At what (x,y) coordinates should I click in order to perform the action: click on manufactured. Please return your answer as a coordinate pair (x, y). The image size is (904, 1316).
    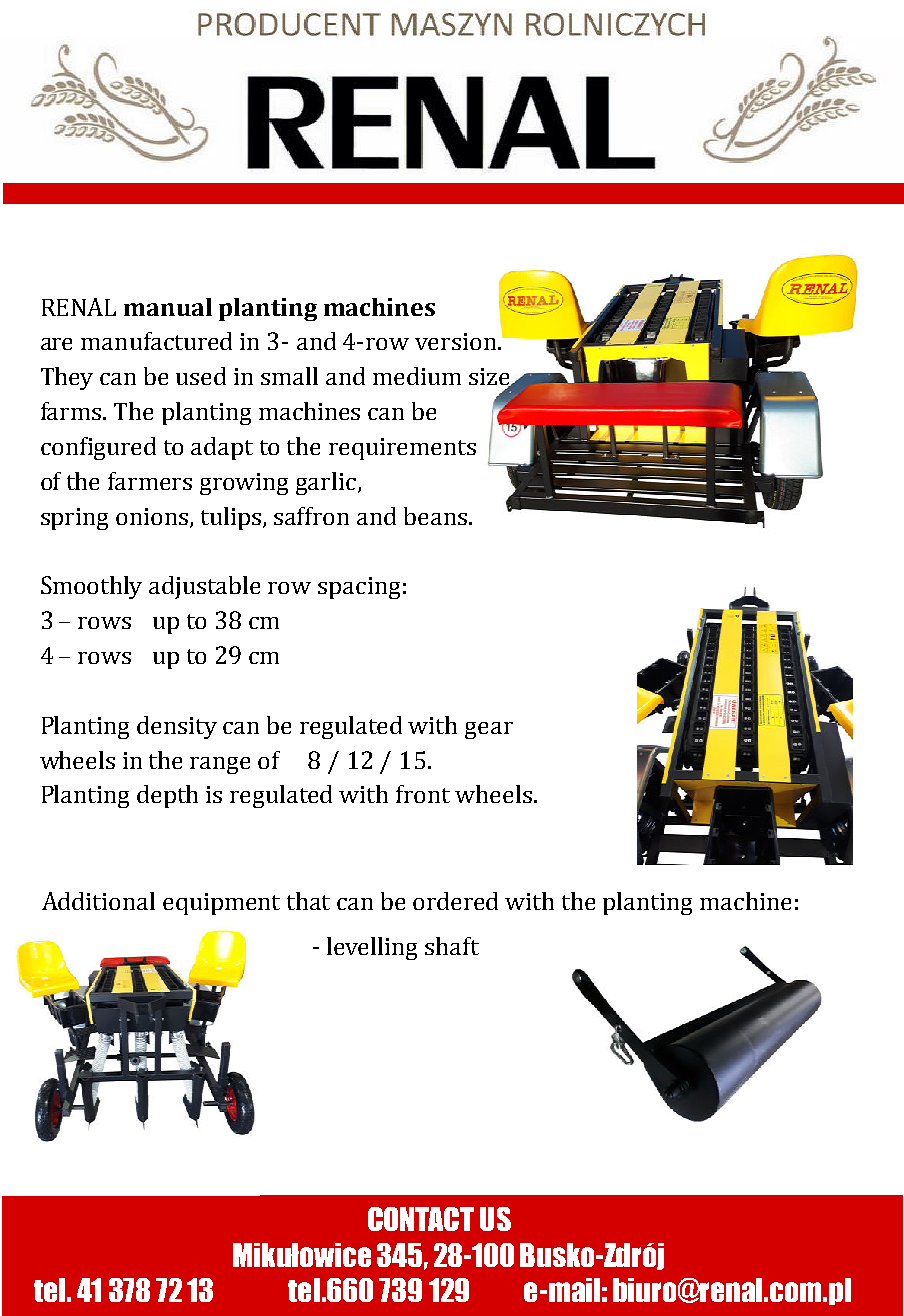
    Looking at the image, I should click on (156, 341).
